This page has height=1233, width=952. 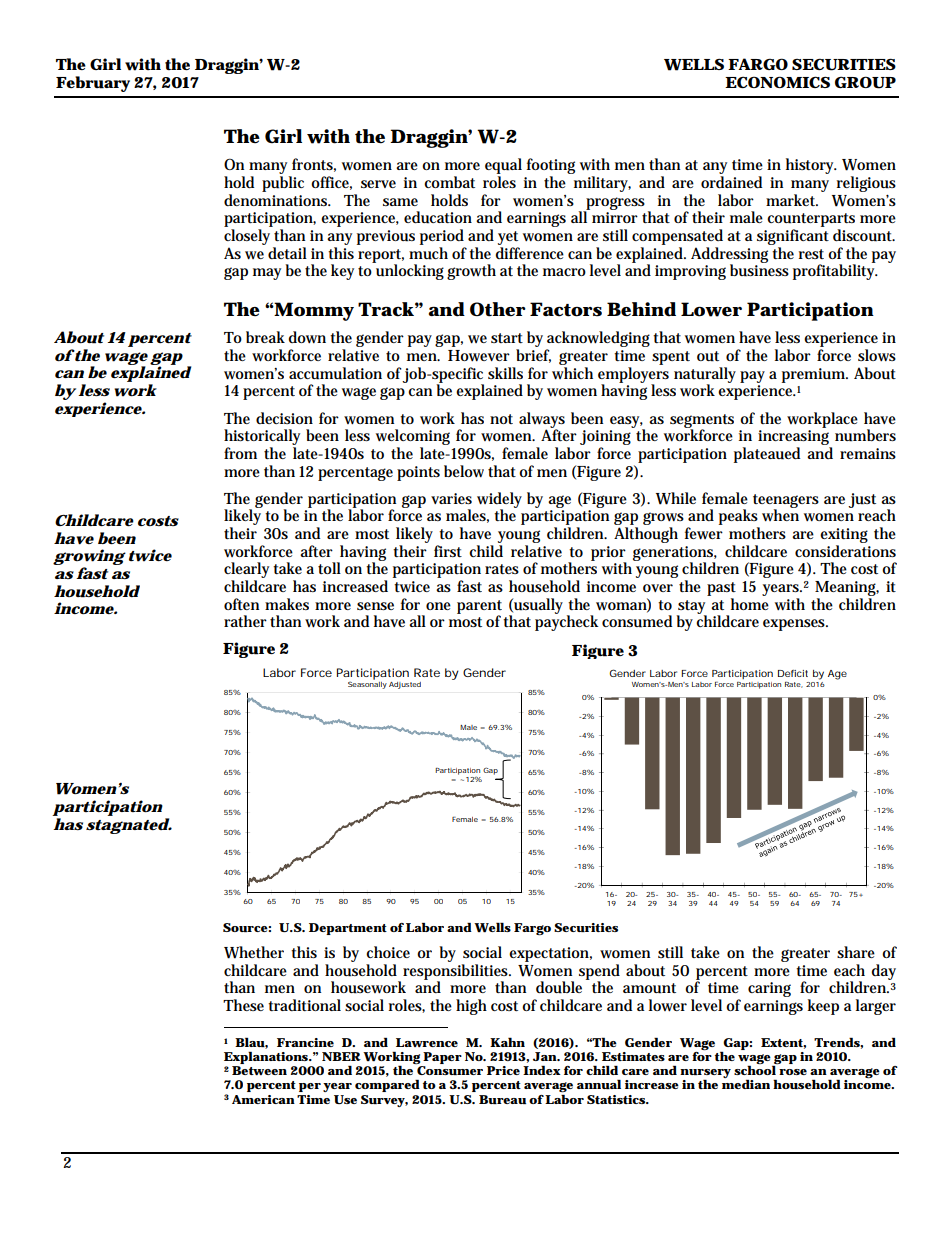 I want to click on teenagers, so click(x=786, y=502).
